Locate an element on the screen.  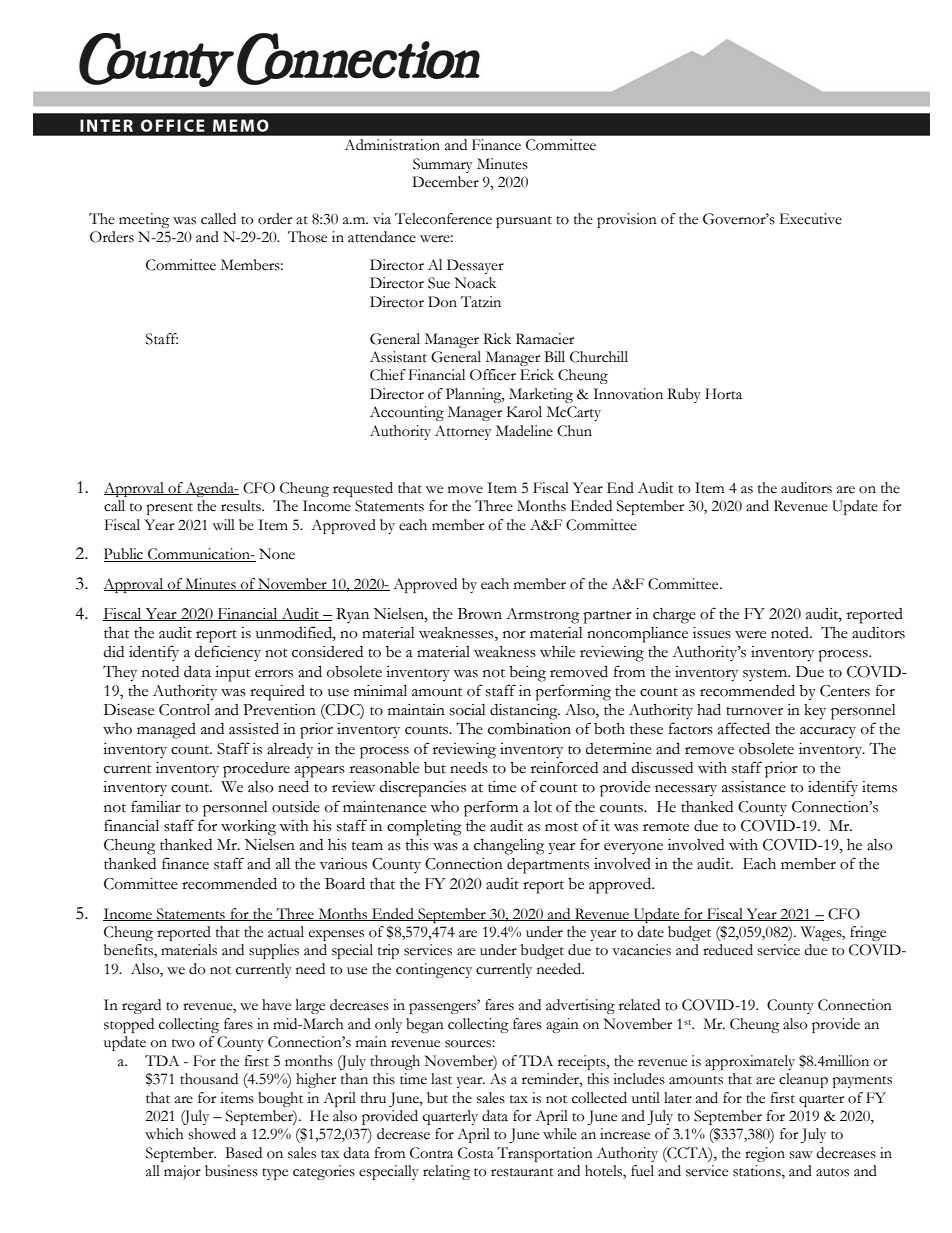
present is located at coordinates (170, 509).
